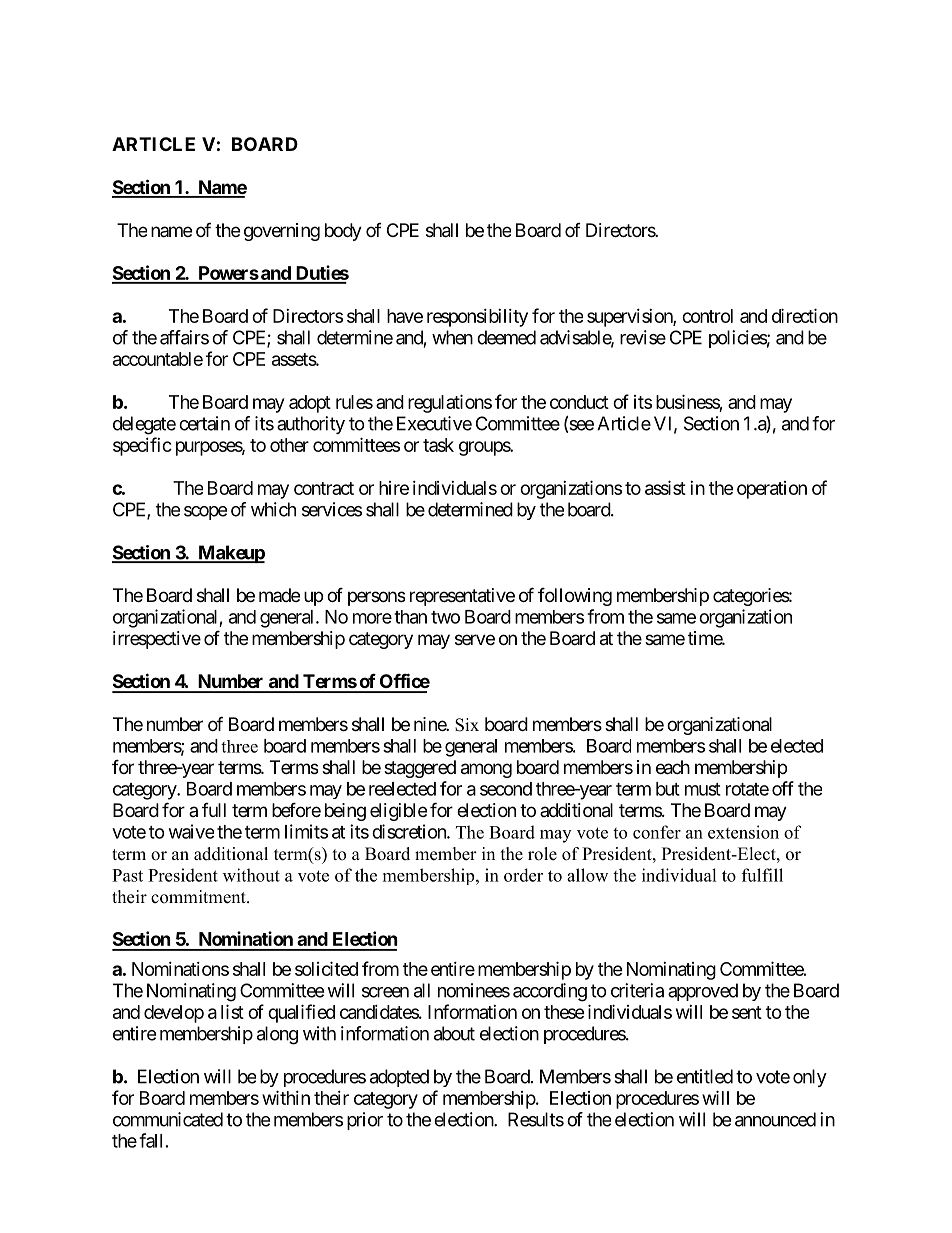 This image has height=1233, width=952. What do you see at coordinates (168, 1119) in the image?
I see `communicated` at bounding box center [168, 1119].
